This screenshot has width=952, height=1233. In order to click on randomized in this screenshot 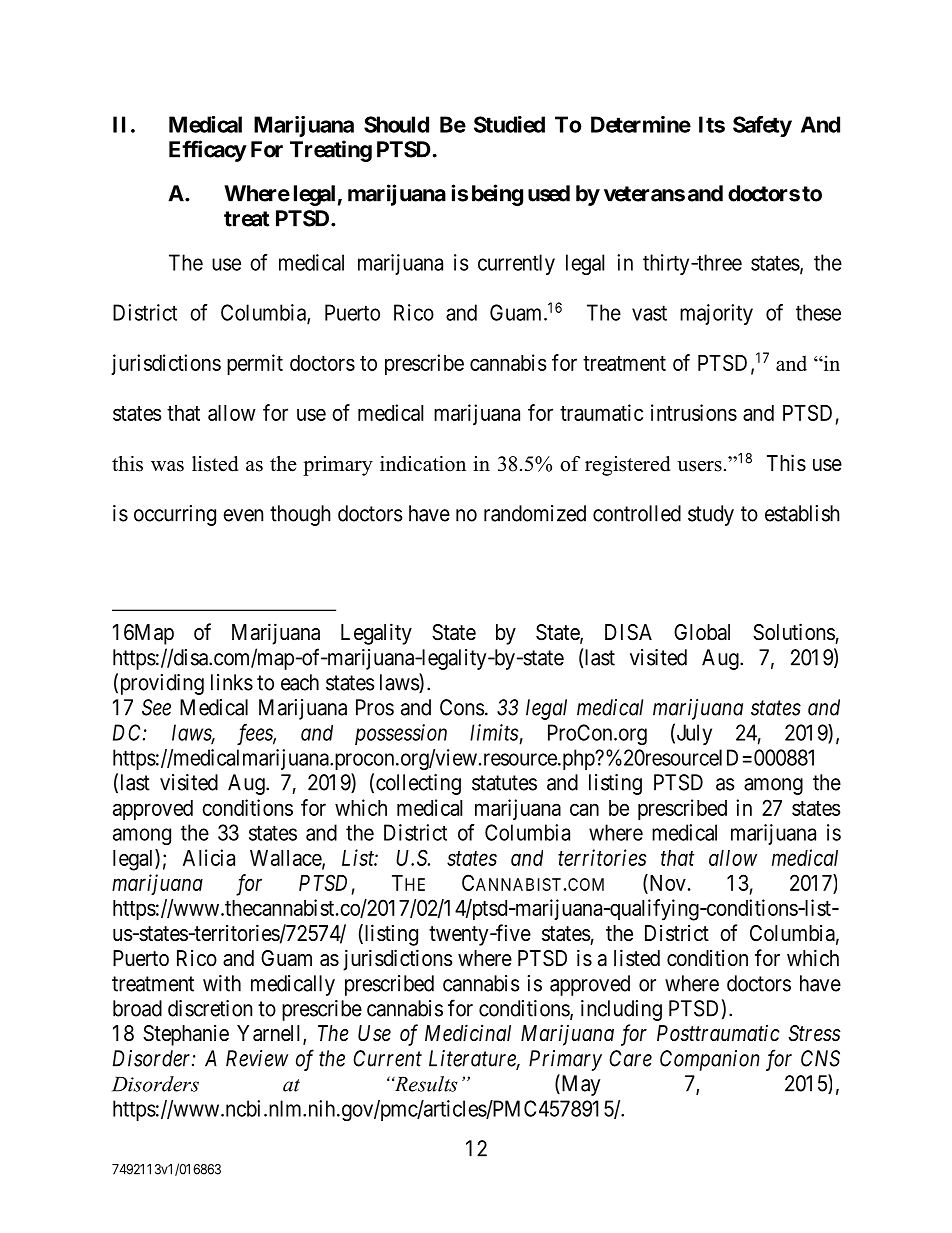, I will do `click(535, 513)`.
